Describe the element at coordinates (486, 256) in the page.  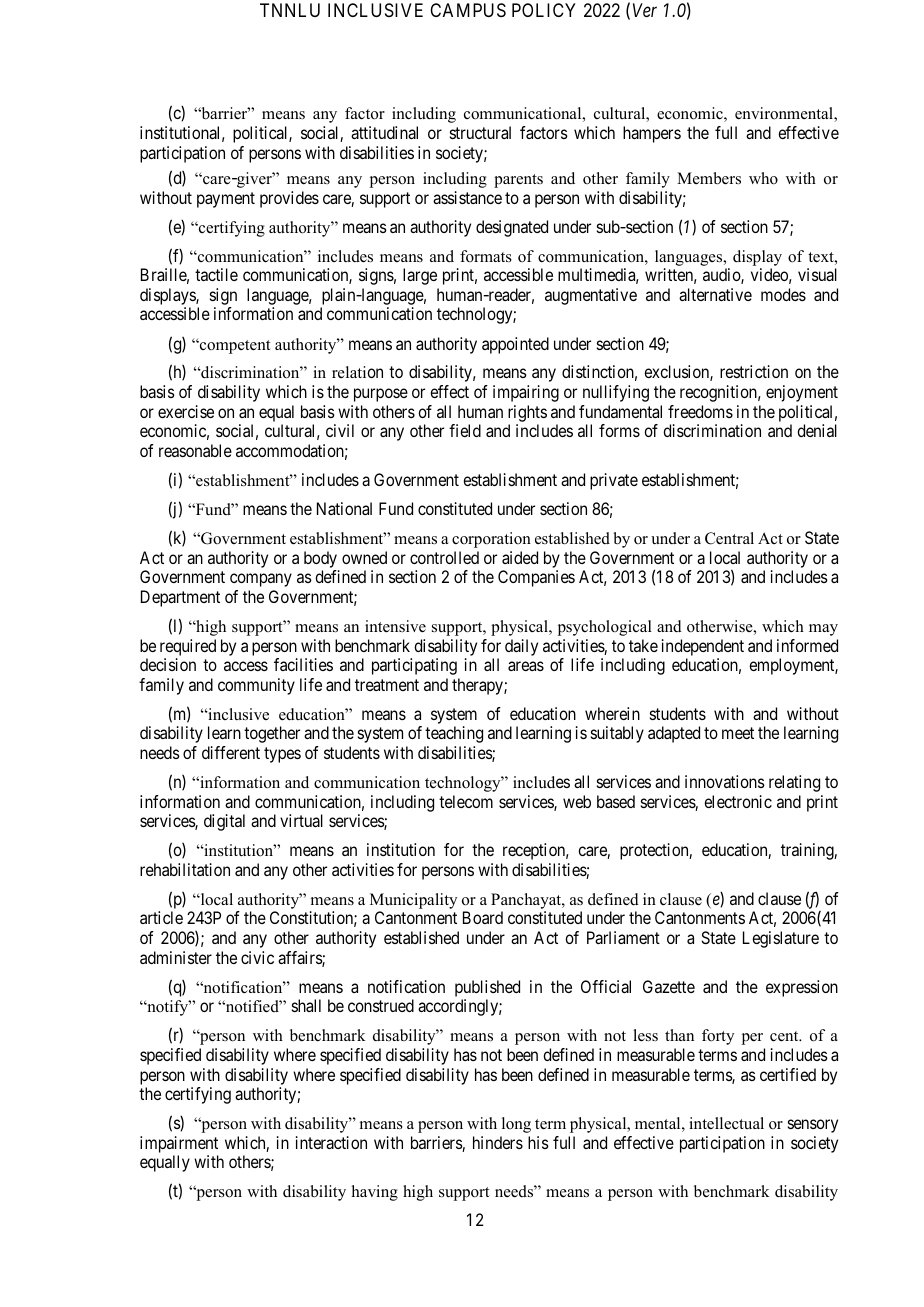
I see `formats` at that location.
